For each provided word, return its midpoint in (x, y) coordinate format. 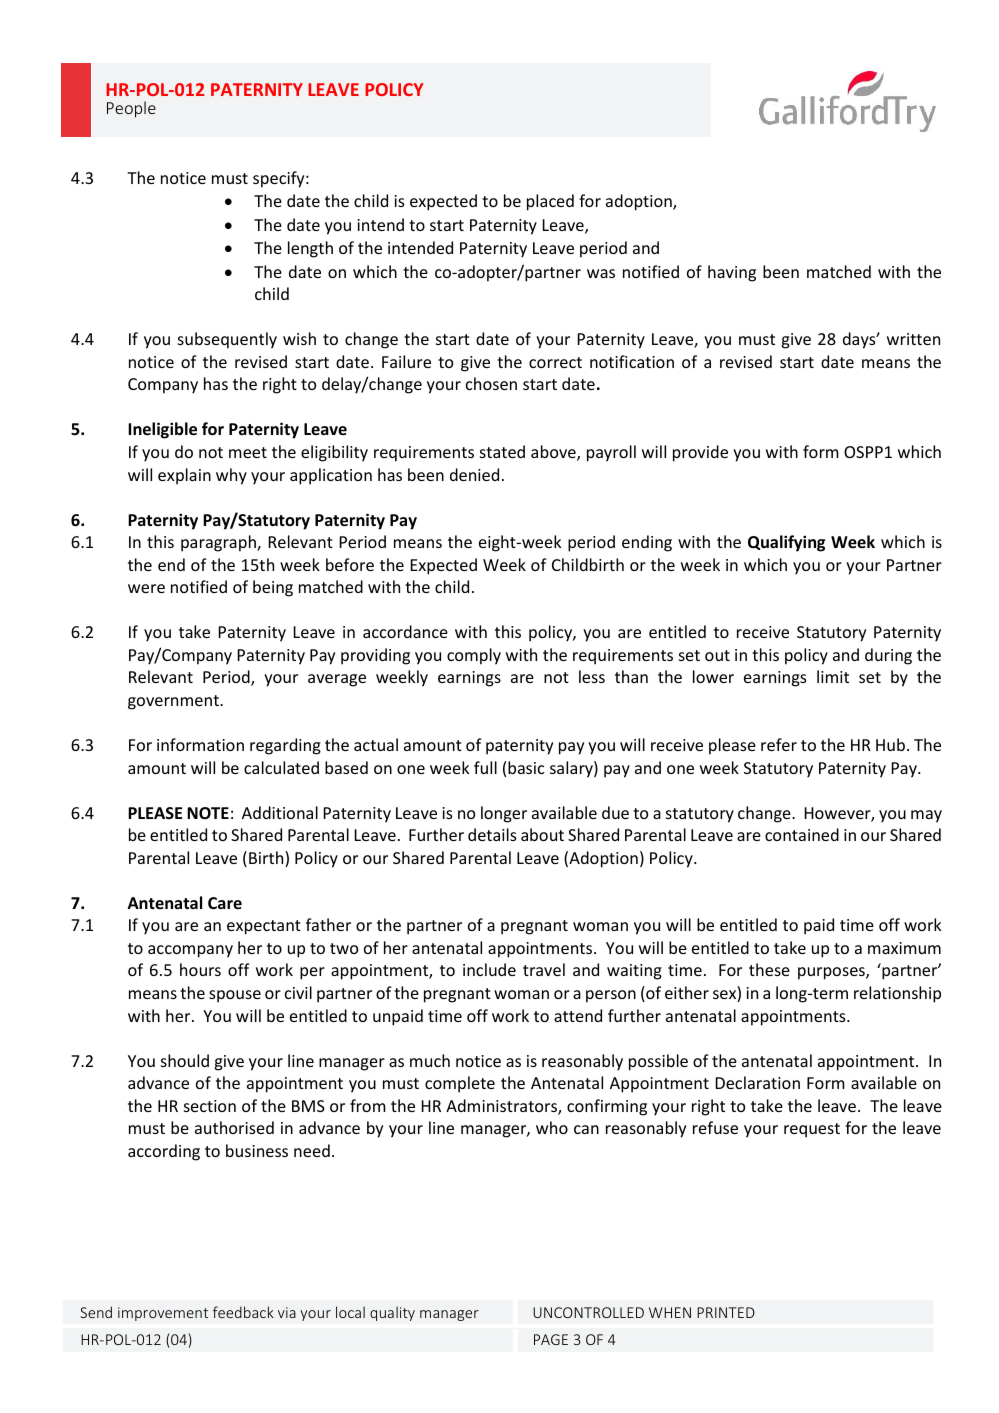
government (174, 702)
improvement (163, 1314)
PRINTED (726, 1312)
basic (526, 767)
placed (550, 202)
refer (779, 744)
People (131, 109)
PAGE (551, 1339)
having (732, 273)
